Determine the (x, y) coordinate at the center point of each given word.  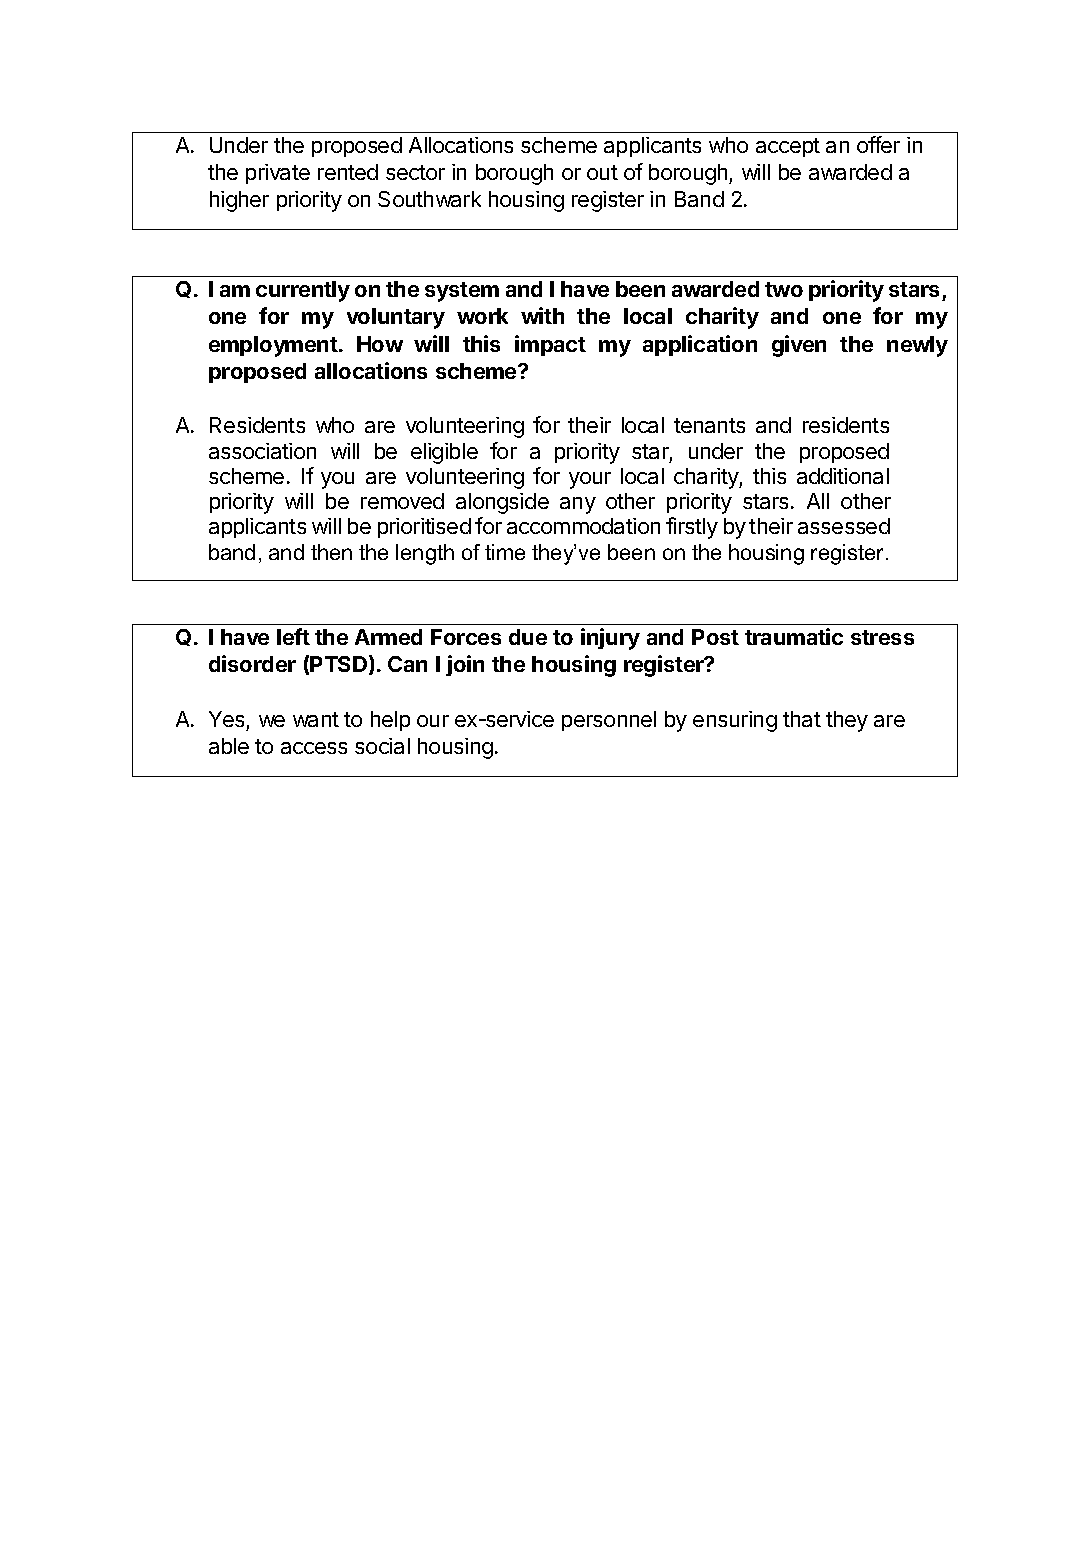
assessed (844, 526)
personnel (609, 721)
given (799, 346)
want (316, 719)
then (331, 552)
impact (550, 345)
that (802, 719)
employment (273, 346)
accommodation (583, 526)
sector (415, 172)
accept (788, 147)
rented (348, 172)
